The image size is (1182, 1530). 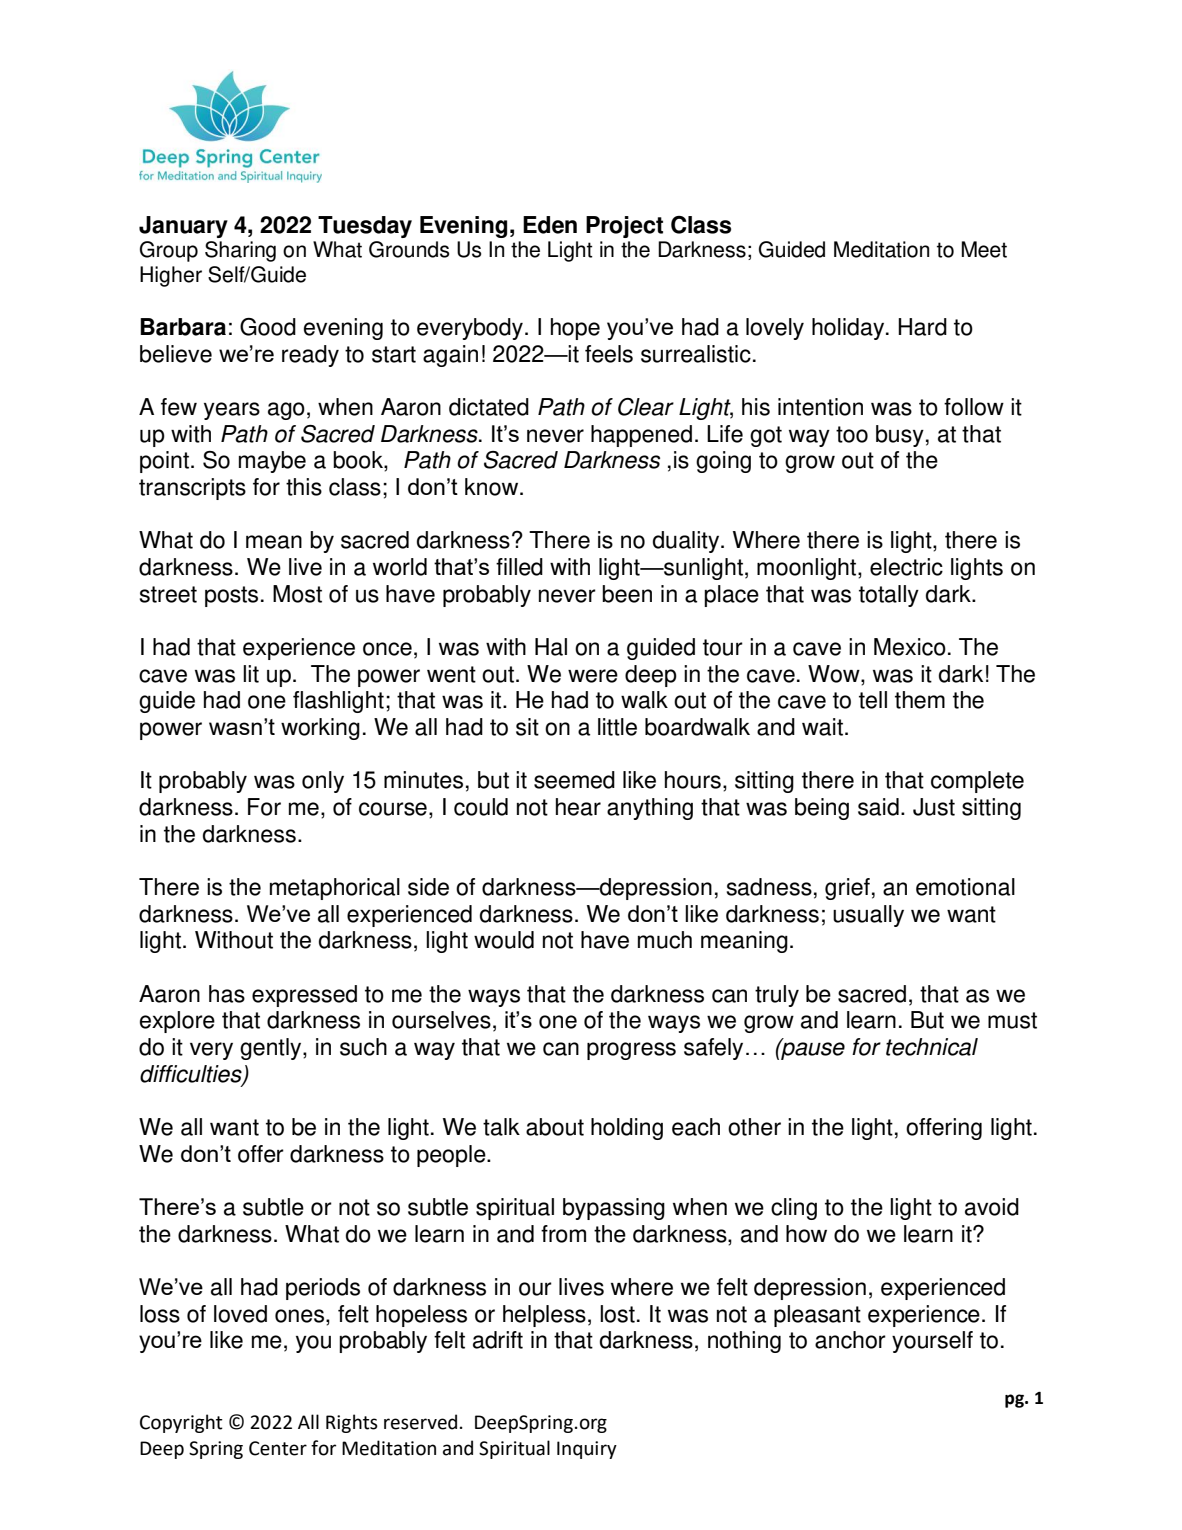 What do you see at coordinates (984, 249) in the screenshot?
I see `Meet` at bounding box center [984, 249].
